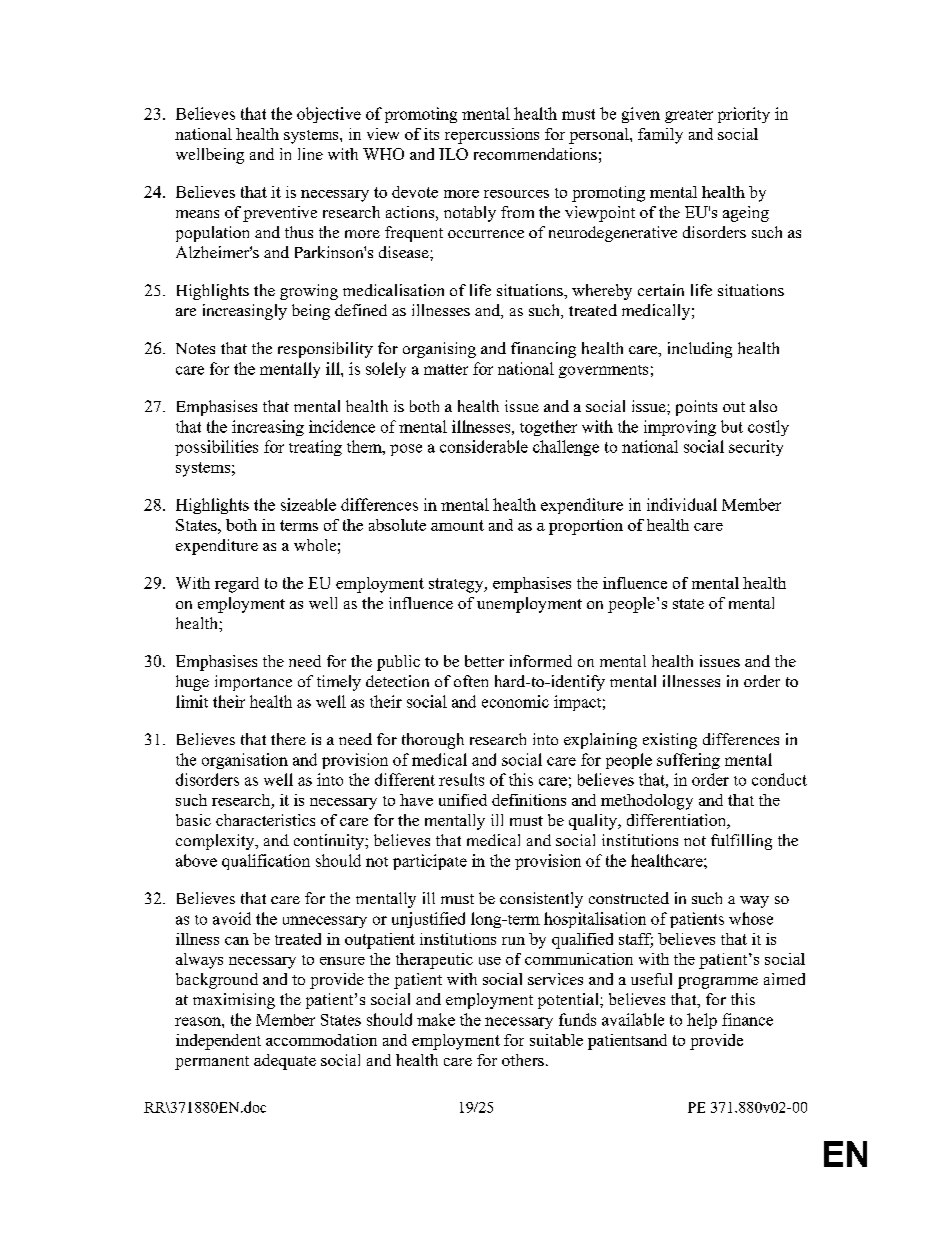 The width and height of the screenshot is (952, 1233). Describe the element at coordinates (288, 739) in the screenshot. I see `there` at that location.
